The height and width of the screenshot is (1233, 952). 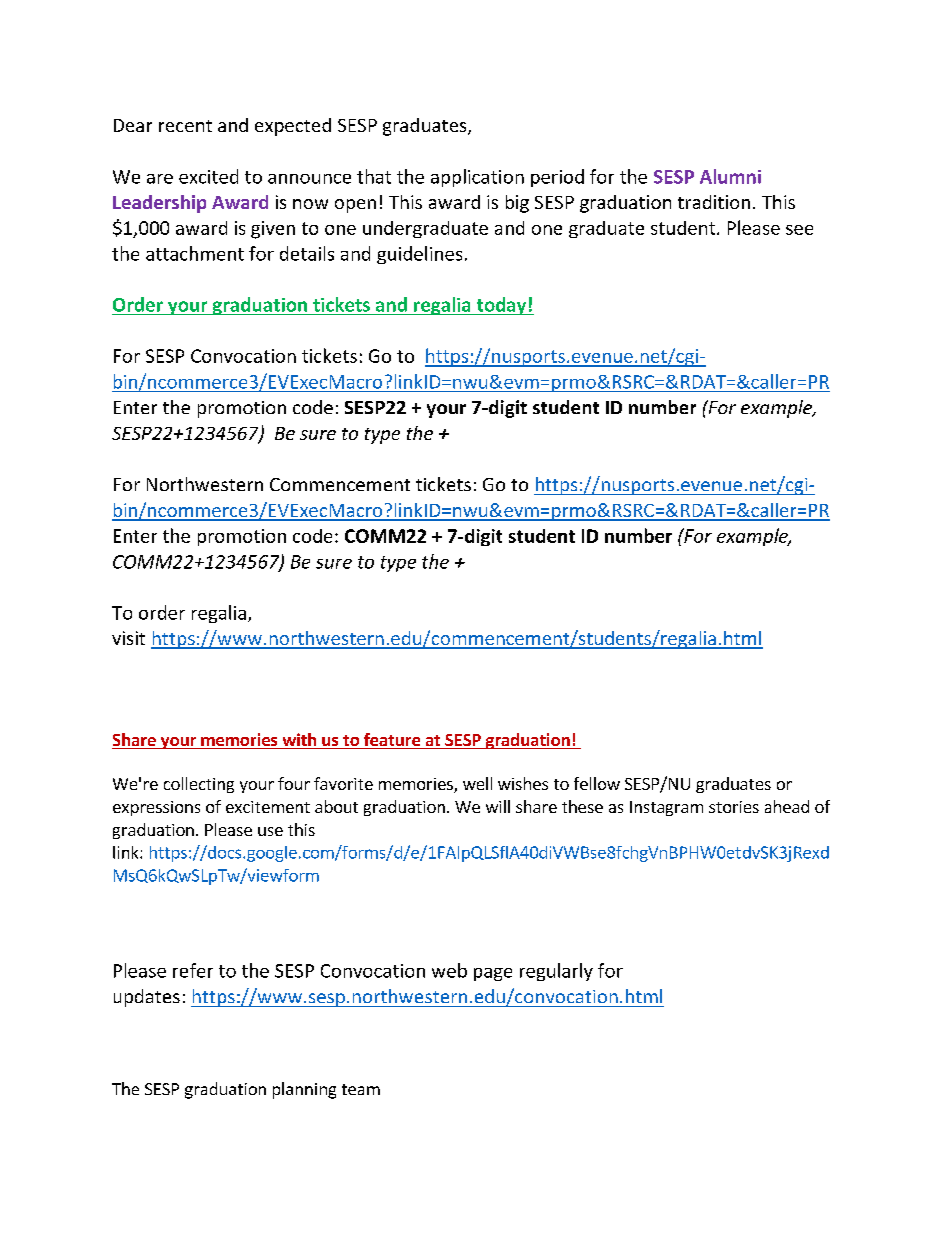 What do you see at coordinates (734, 807) in the screenshot?
I see `stories` at bounding box center [734, 807].
